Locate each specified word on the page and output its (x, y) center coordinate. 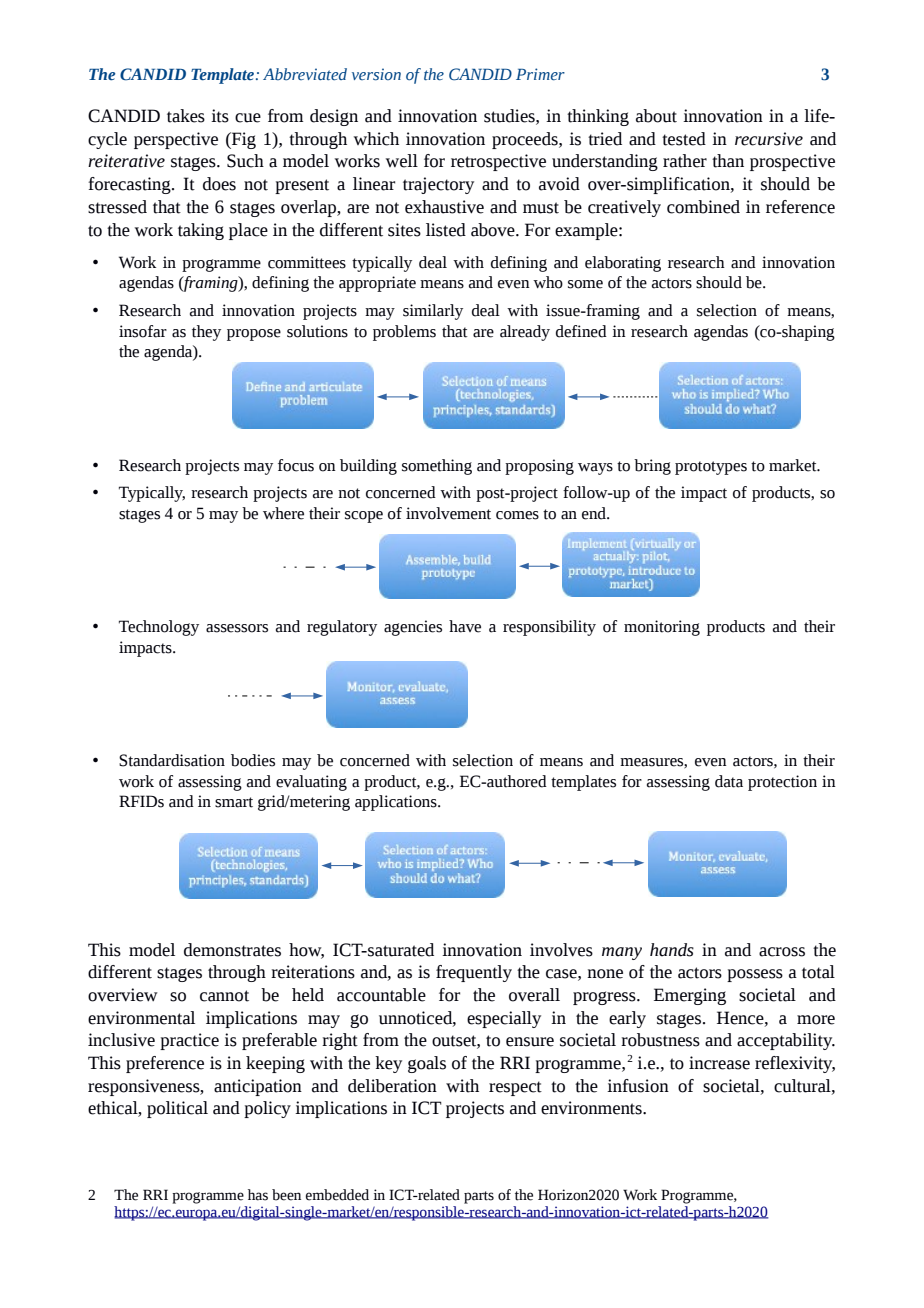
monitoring (662, 628)
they (206, 333)
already (525, 333)
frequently (474, 973)
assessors (237, 628)
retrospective (498, 162)
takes (186, 116)
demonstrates (232, 950)
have (465, 626)
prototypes (711, 468)
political (177, 1109)
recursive (769, 139)
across (782, 952)
